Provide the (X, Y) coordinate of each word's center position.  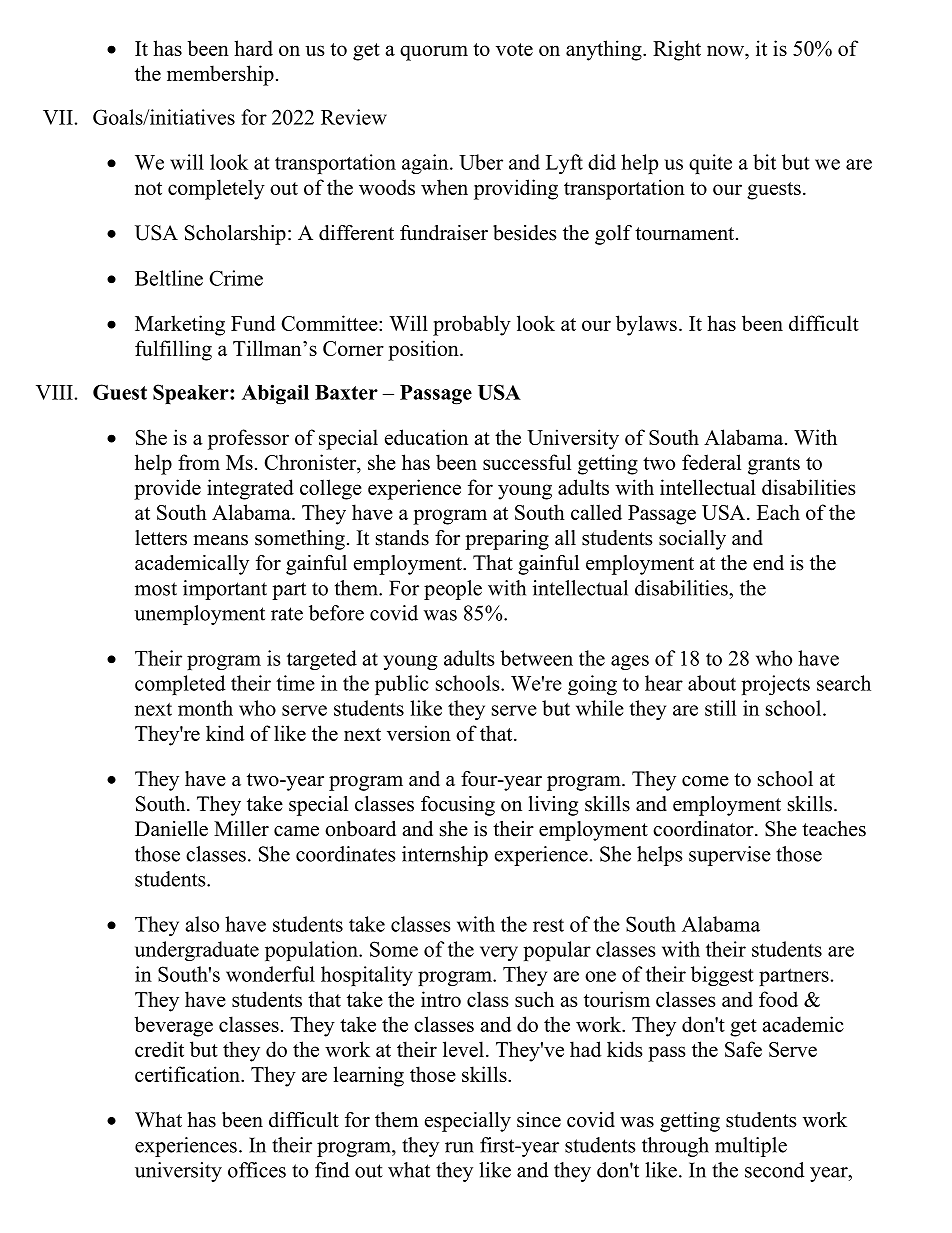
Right (677, 50)
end (768, 563)
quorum (434, 53)
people (453, 590)
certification (188, 1074)
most (156, 589)
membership (220, 75)
